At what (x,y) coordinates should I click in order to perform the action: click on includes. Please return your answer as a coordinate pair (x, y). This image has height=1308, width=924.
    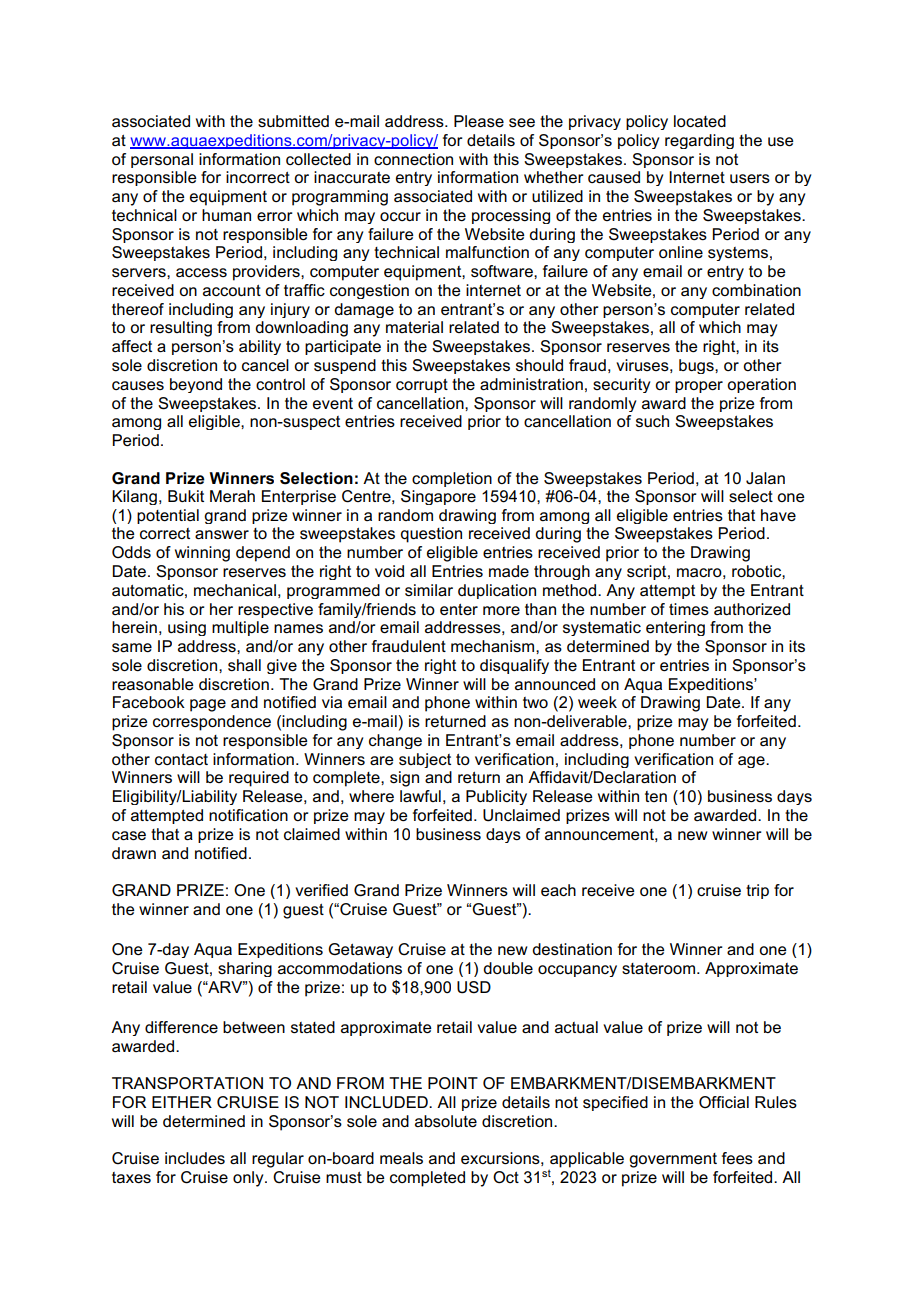
    Looking at the image, I should click on (195, 1158).
